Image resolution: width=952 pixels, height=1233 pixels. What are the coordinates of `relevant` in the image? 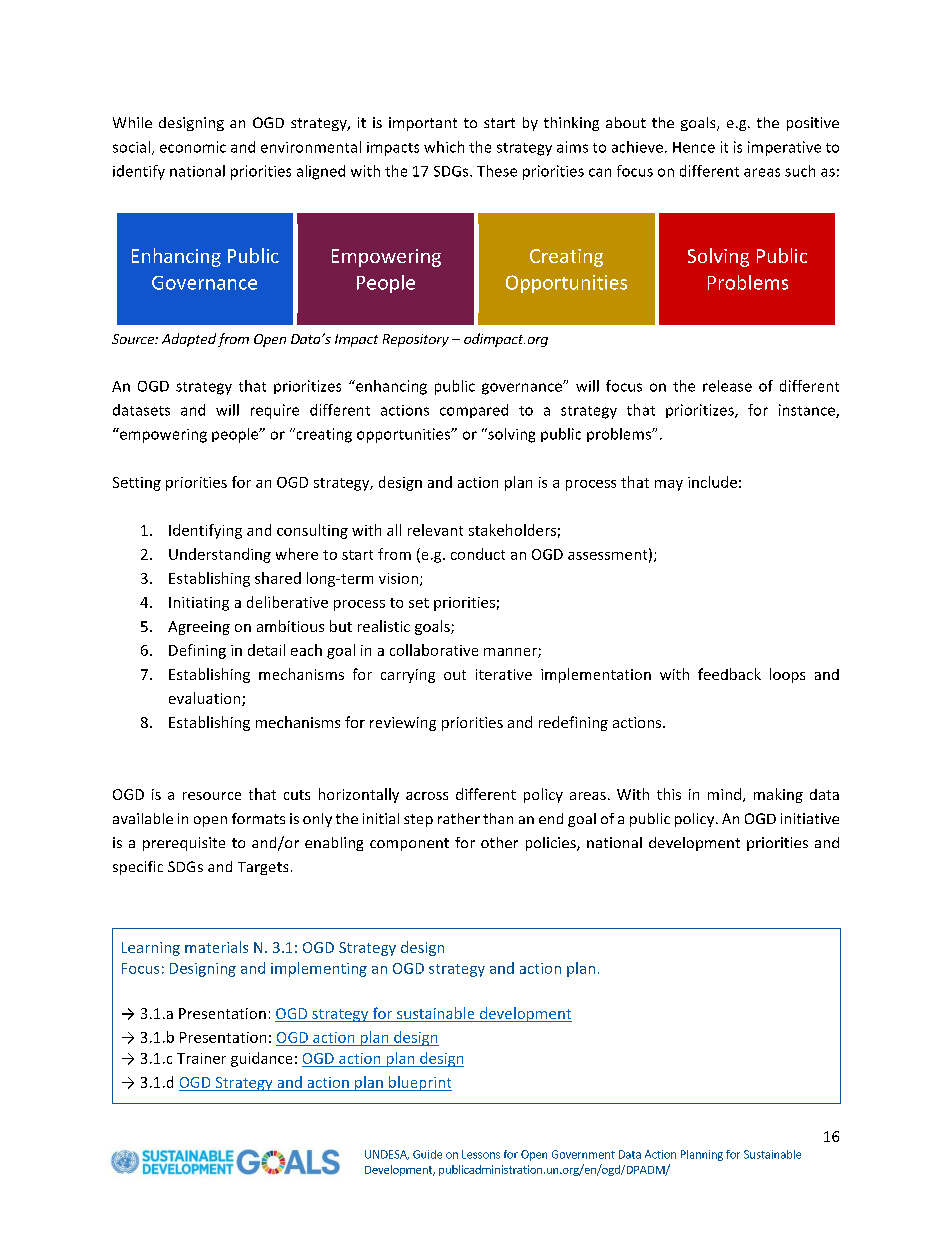 It's located at (435, 530).
